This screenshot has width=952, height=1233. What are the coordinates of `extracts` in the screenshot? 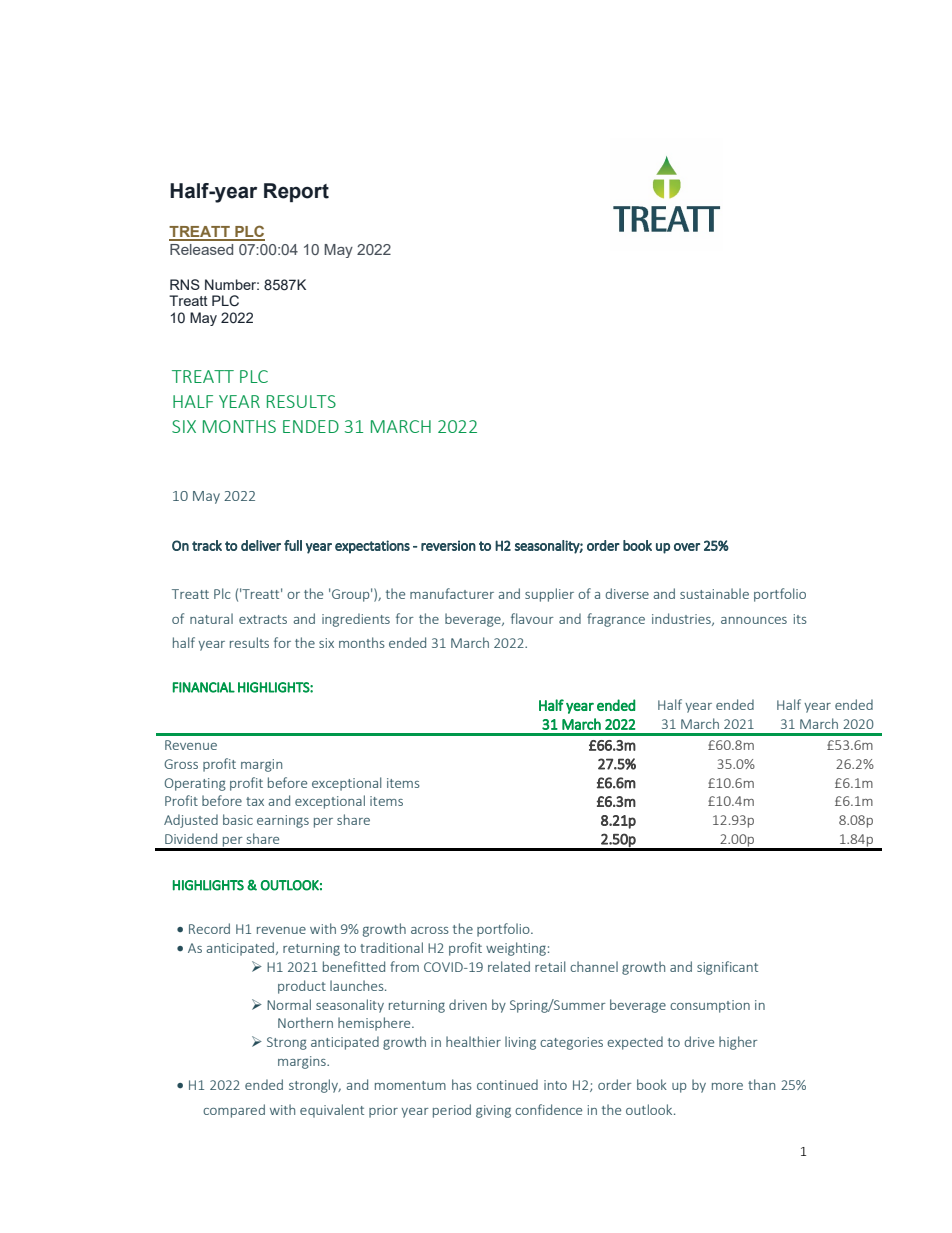 It's located at (263, 619).
